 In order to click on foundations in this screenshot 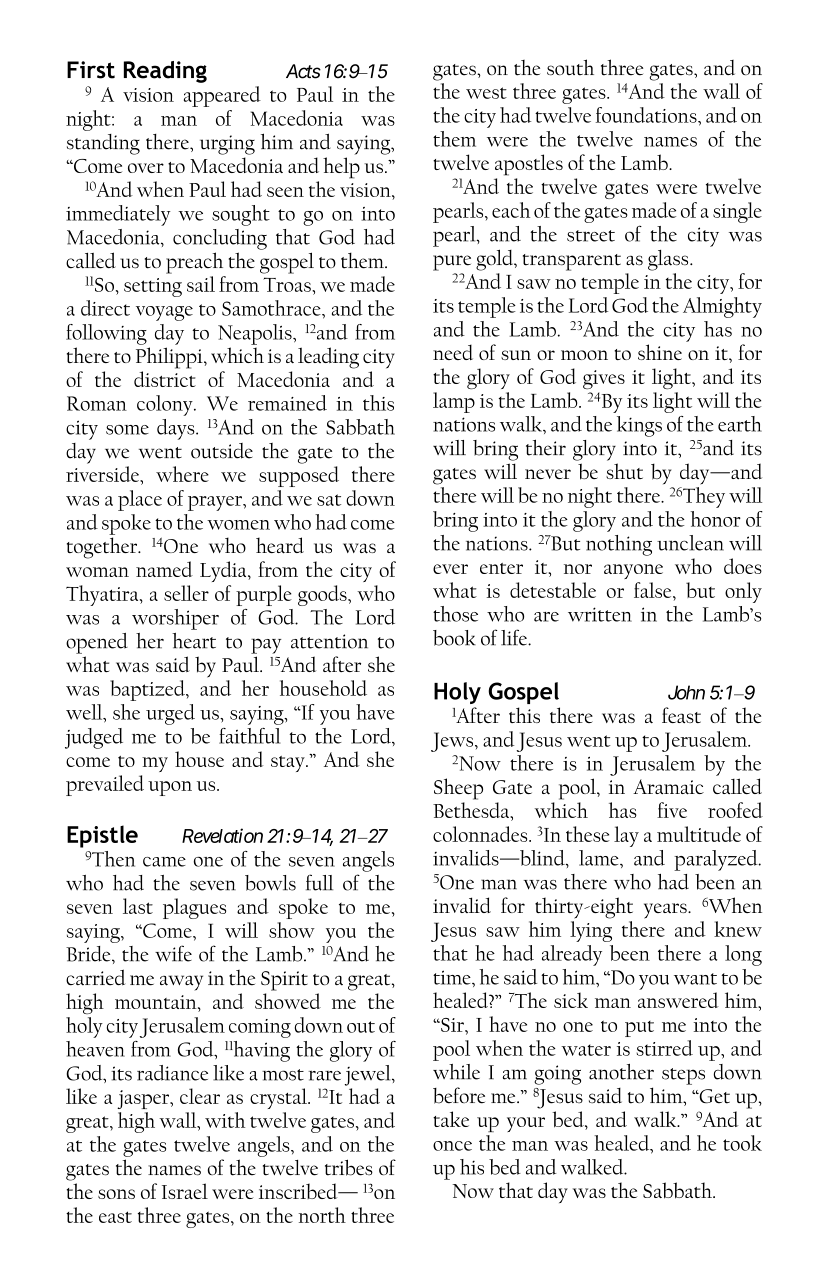, I will do `click(647, 115)`.
